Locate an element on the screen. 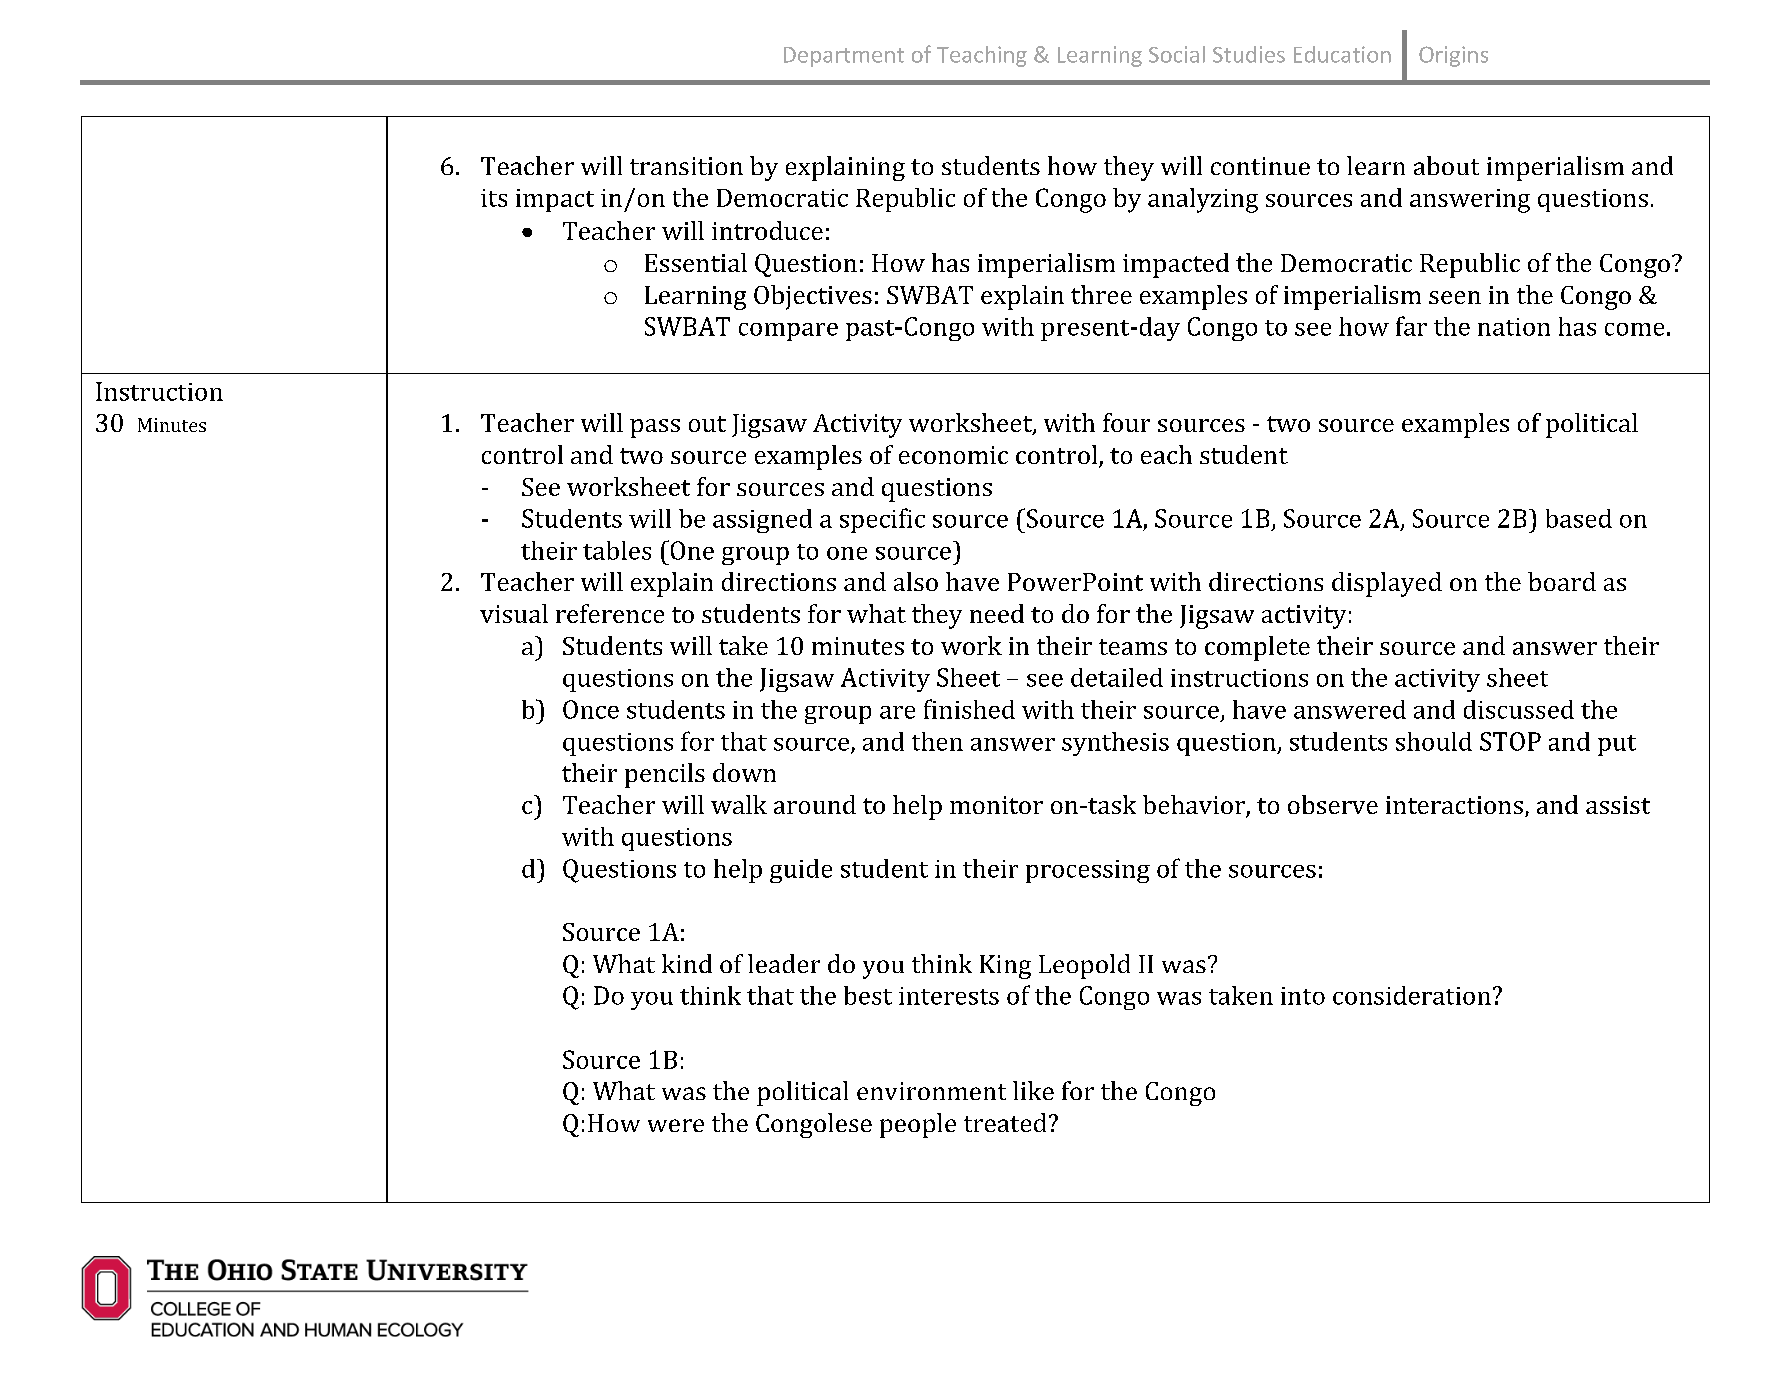 The width and height of the screenshot is (1791, 1384). Origins is located at coordinates (1453, 56).
